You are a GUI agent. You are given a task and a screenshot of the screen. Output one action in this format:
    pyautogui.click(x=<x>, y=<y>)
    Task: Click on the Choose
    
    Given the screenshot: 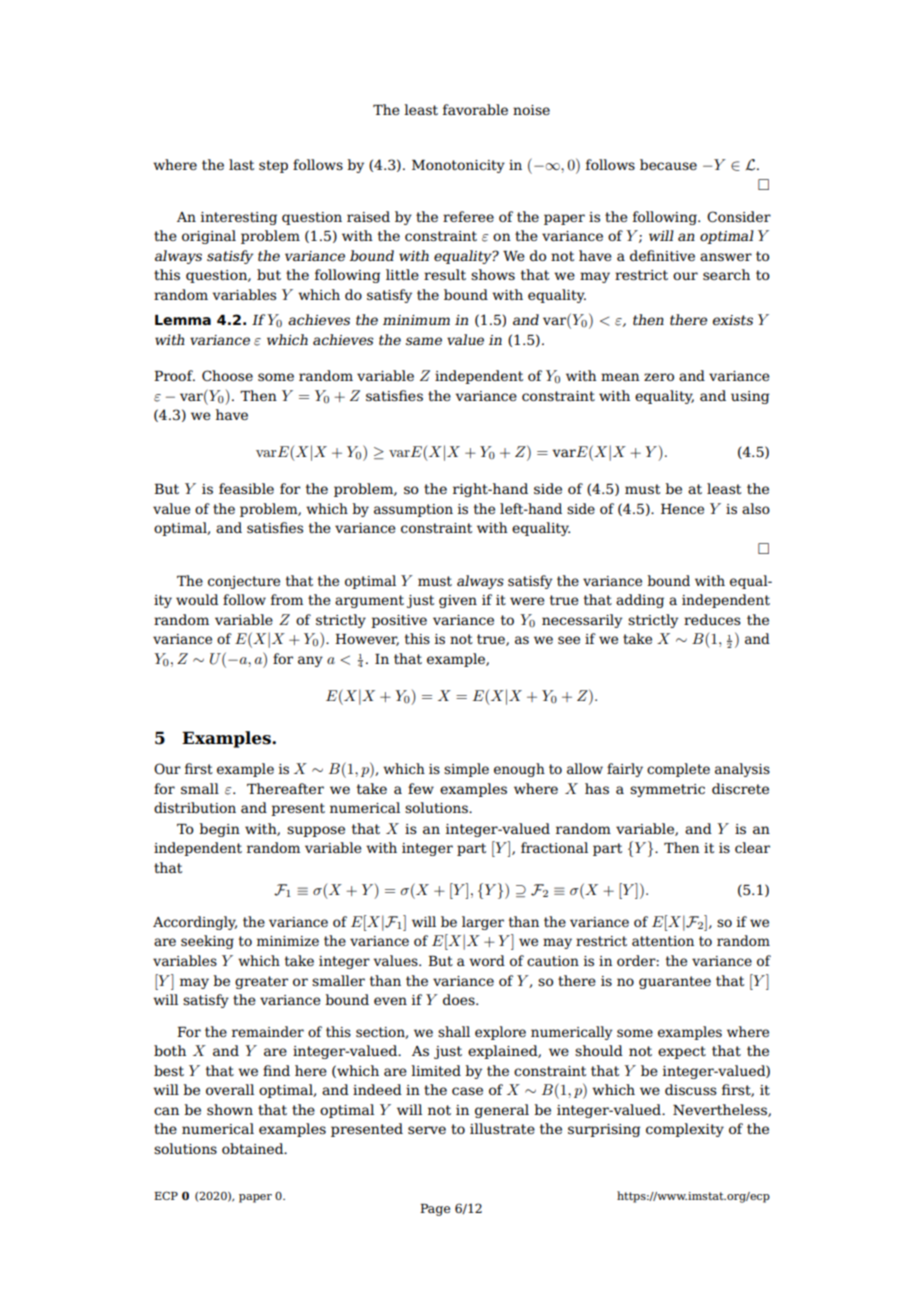 What is the action you would take?
    pyautogui.click(x=227, y=375)
